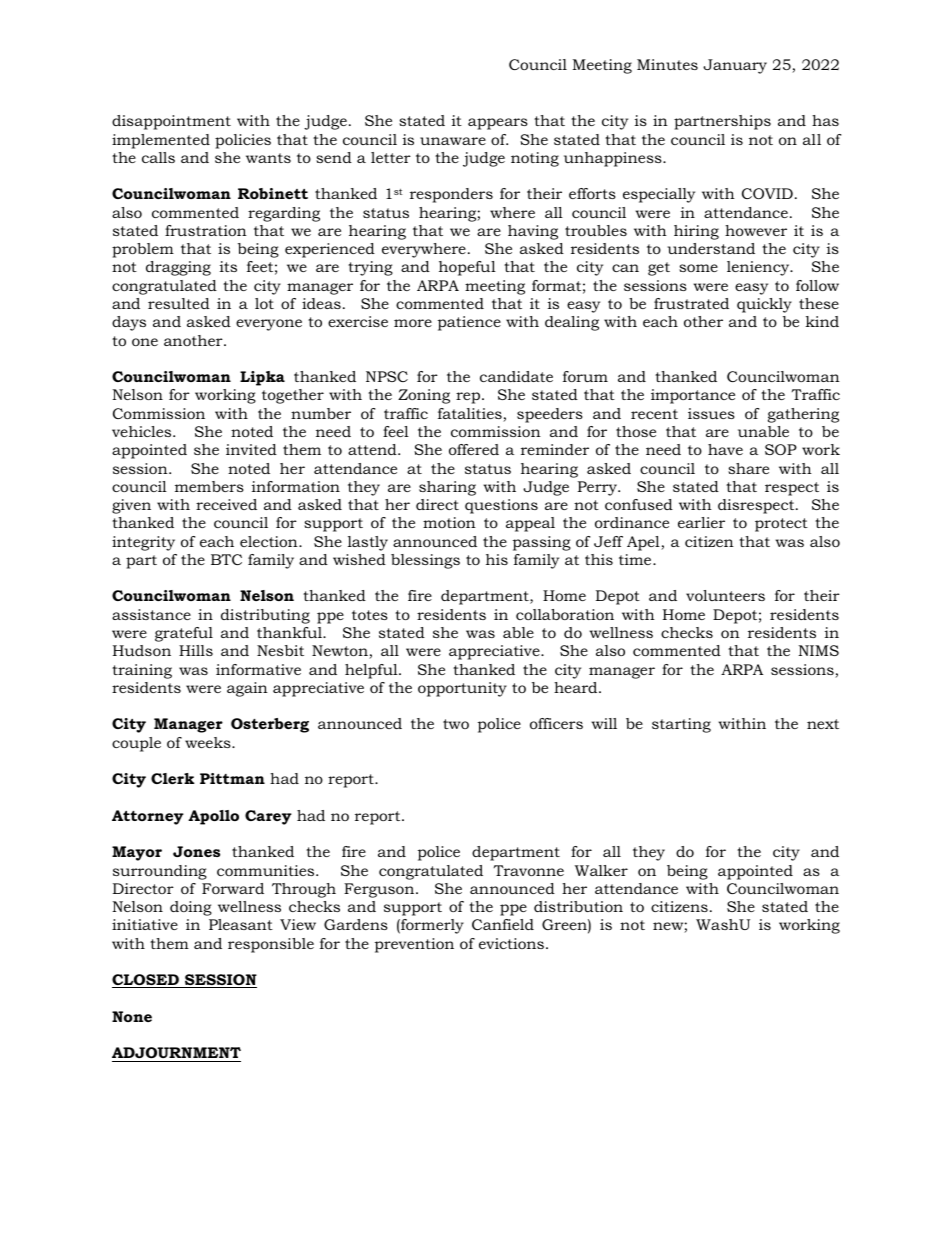 The image size is (952, 1233). I want to click on appears, so click(498, 124).
